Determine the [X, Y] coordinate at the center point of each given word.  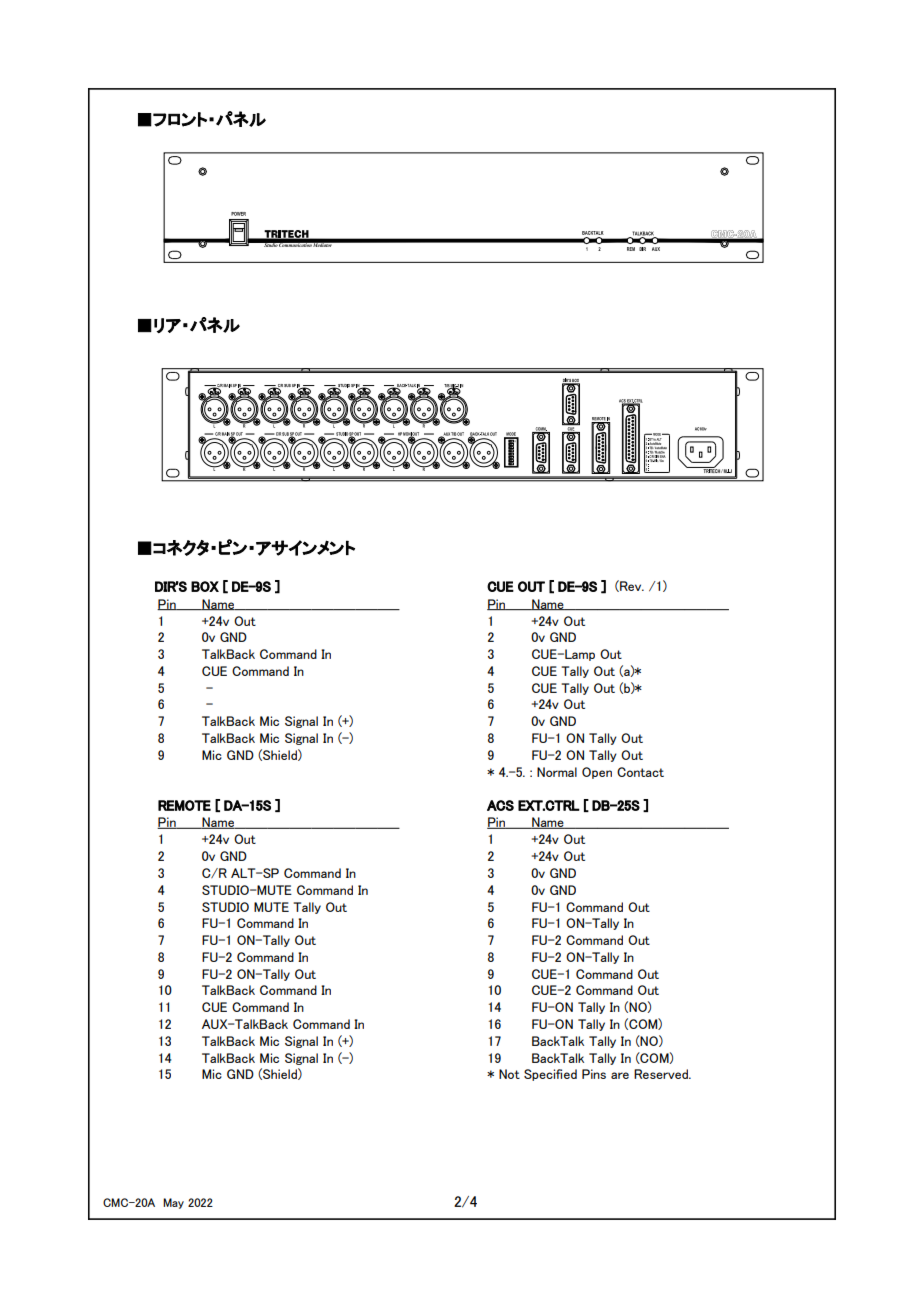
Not [509, 1074]
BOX [205, 586]
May [173, 1203]
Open [597, 773]
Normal [557, 772]
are [620, 1075]
